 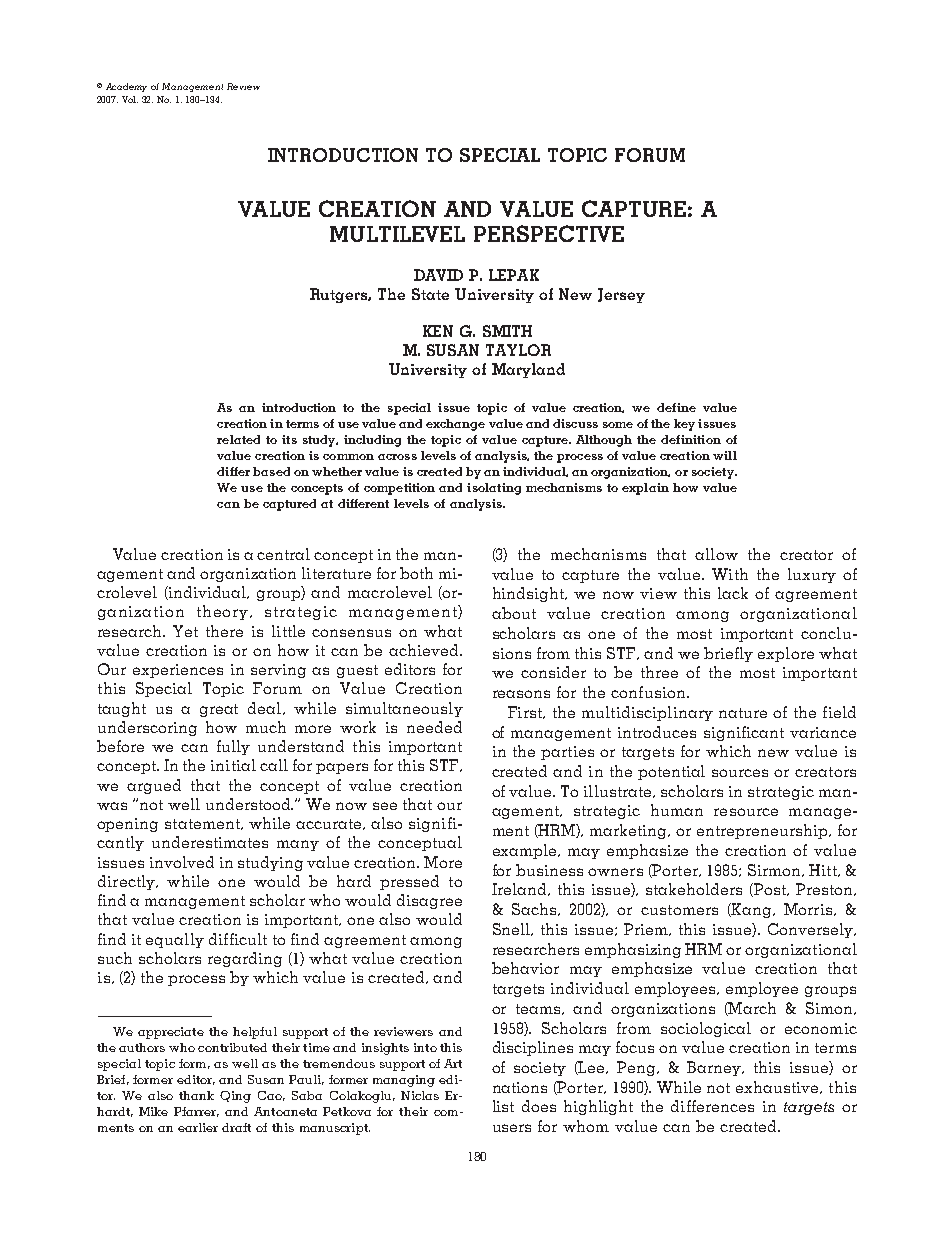 I want to click on Jersey, so click(x=621, y=295).
